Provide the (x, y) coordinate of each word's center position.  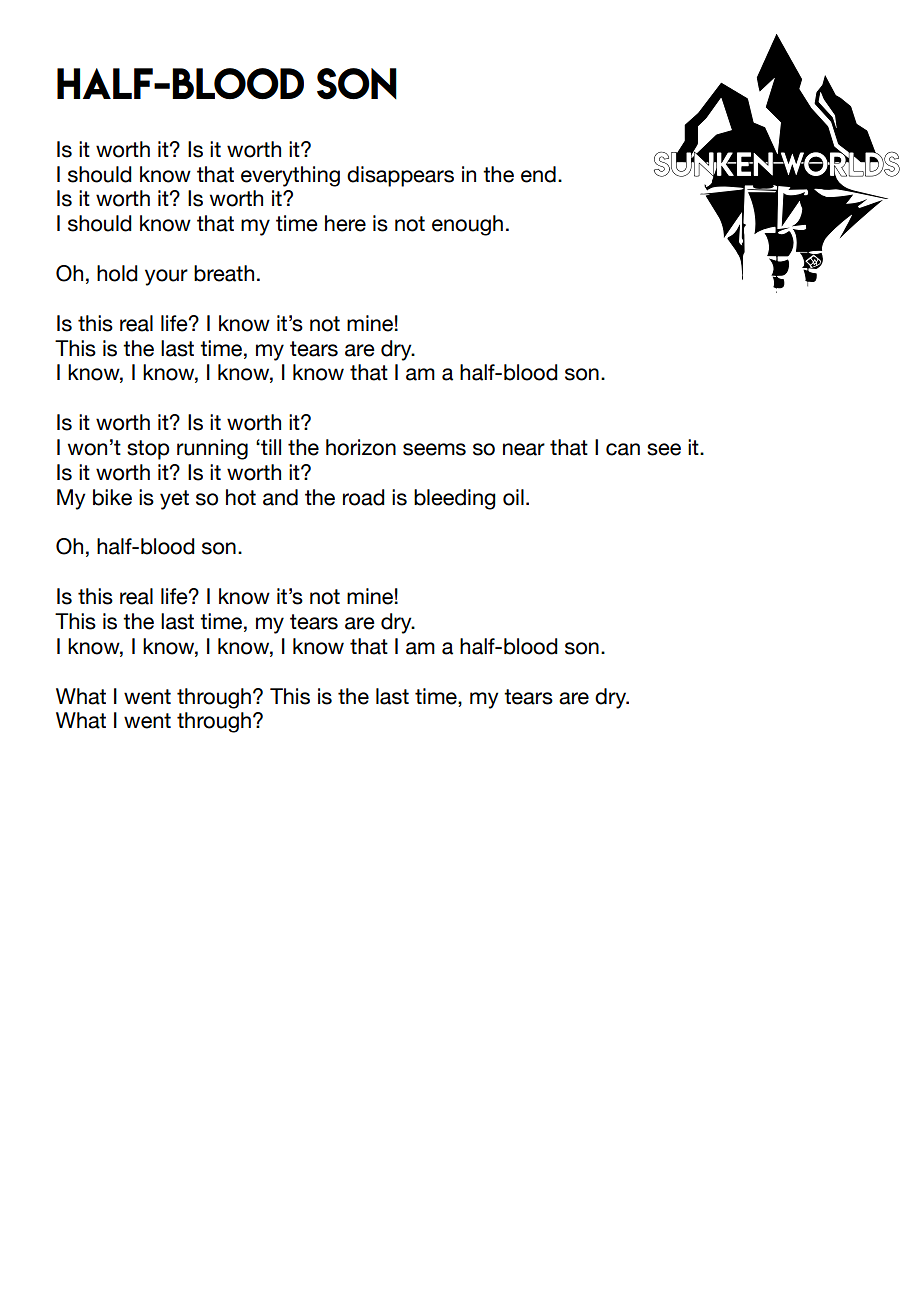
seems (434, 449)
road (364, 497)
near (524, 449)
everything (290, 176)
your (166, 277)
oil (513, 497)
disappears (400, 176)
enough (467, 225)
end (538, 174)
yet (174, 500)
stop (148, 450)
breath (224, 273)
